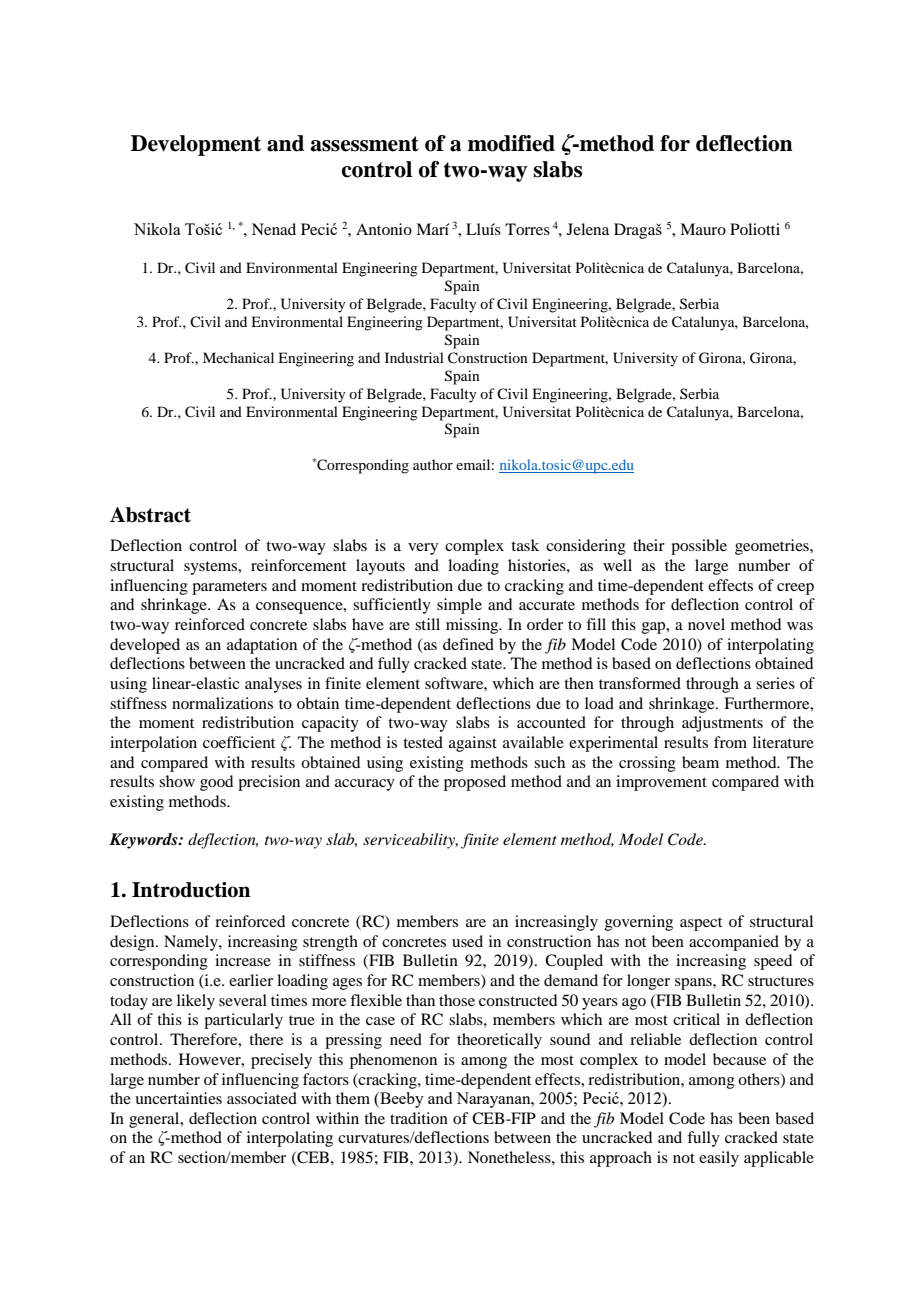 The width and height of the screenshot is (924, 1308). I want to click on Development, so click(196, 145).
